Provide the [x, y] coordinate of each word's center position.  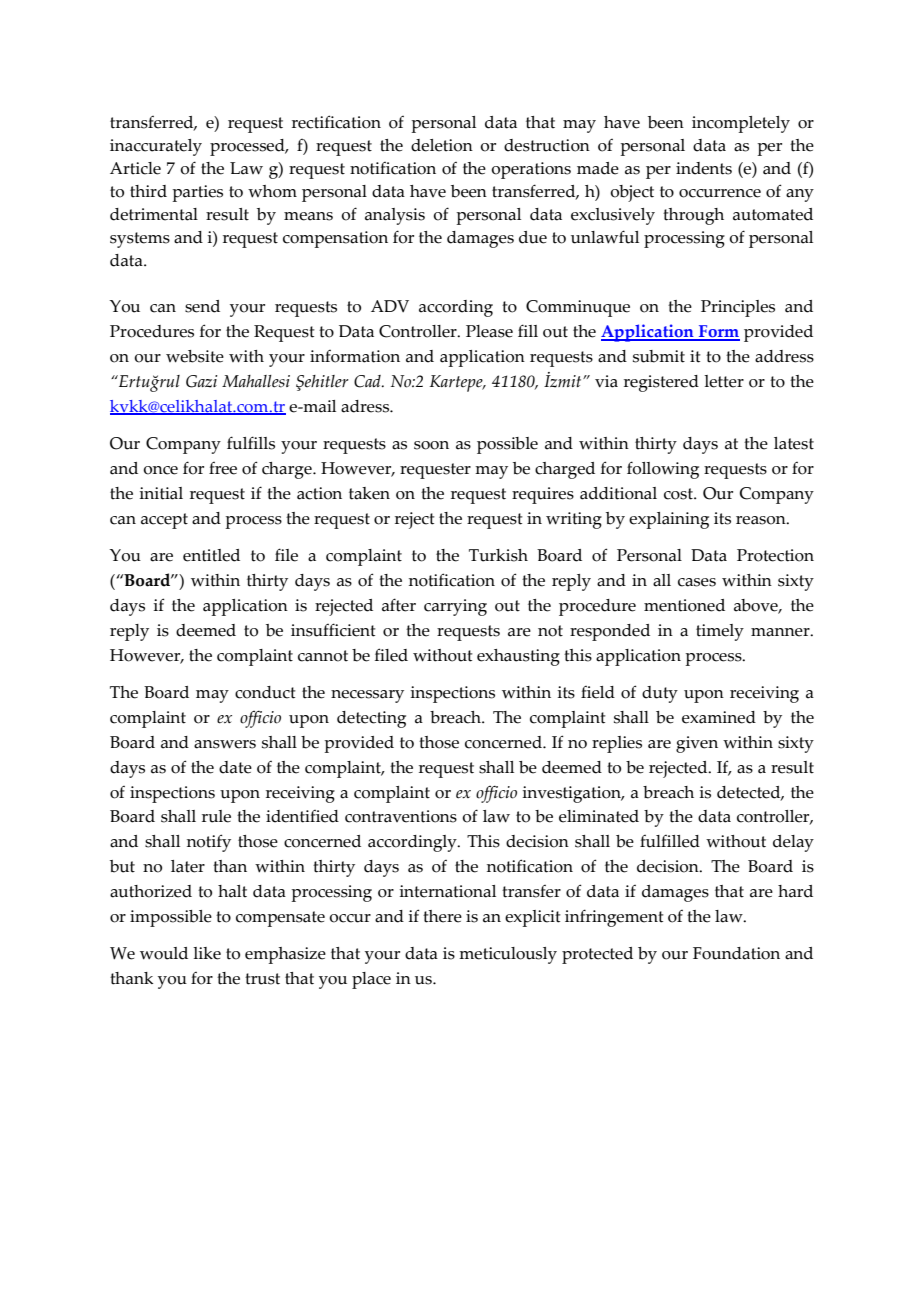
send [202, 306]
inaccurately [156, 147]
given [697, 744]
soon [431, 445]
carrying [455, 607]
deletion [442, 145]
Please [489, 331]
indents [704, 168]
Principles [738, 308]
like [207, 953]
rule [216, 816]
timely [720, 632]
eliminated [599, 816]
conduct [265, 692]
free [223, 468]
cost [679, 494]
